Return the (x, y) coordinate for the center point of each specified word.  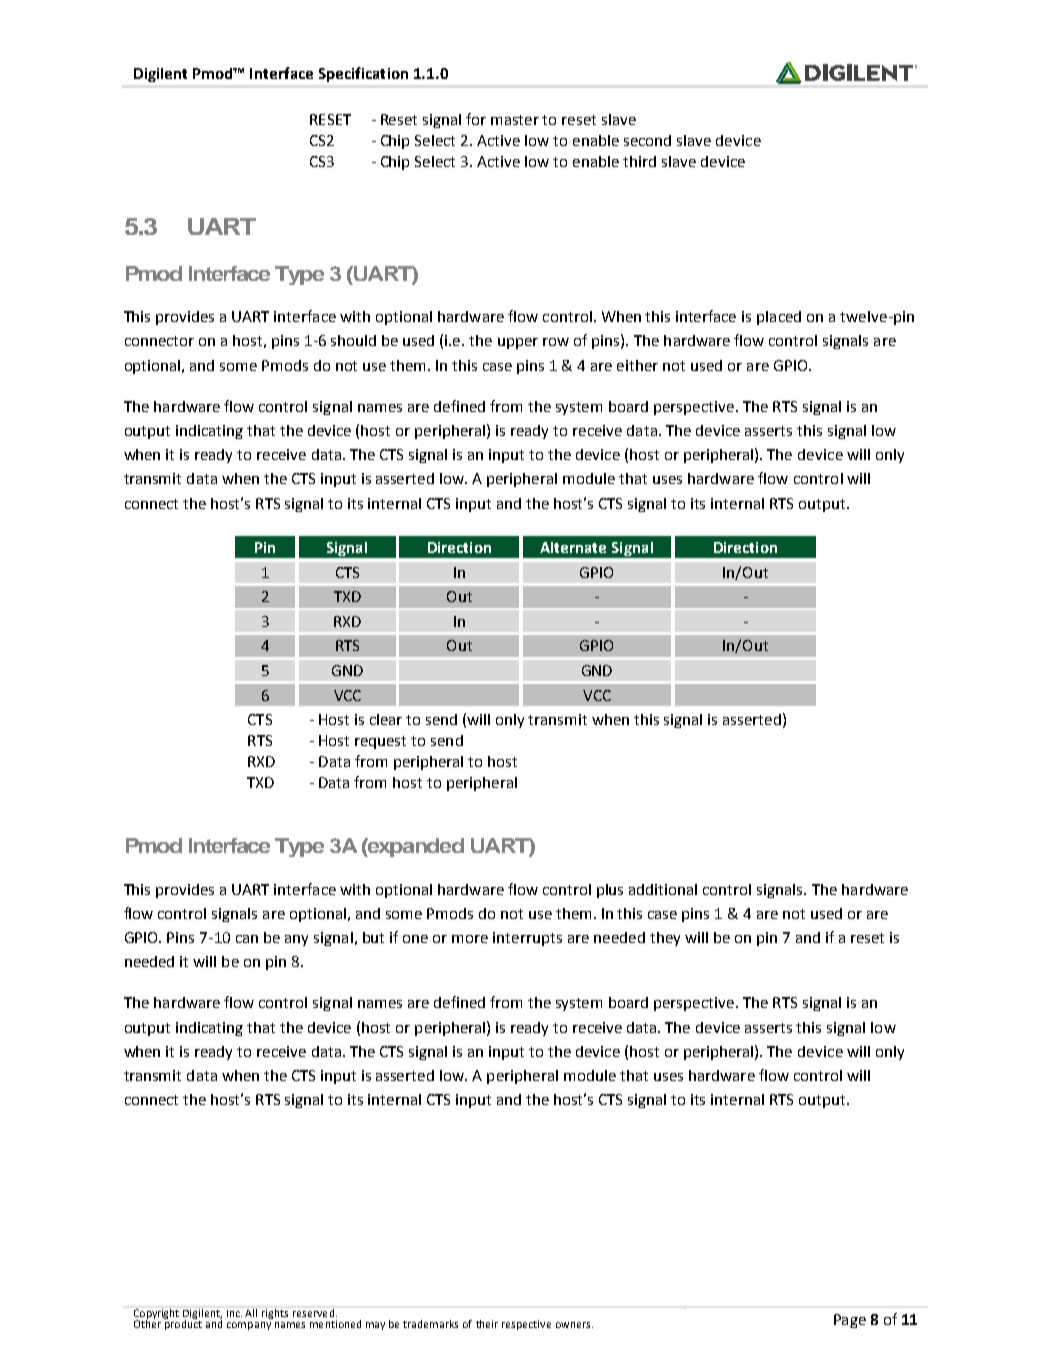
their (487, 1324)
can (247, 939)
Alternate (573, 547)
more (470, 939)
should (353, 340)
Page (850, 1321)
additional (663, 889)
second (647, 140)
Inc (234, 1313)
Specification (363, 74)
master (515, 120)
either (637, 365)
